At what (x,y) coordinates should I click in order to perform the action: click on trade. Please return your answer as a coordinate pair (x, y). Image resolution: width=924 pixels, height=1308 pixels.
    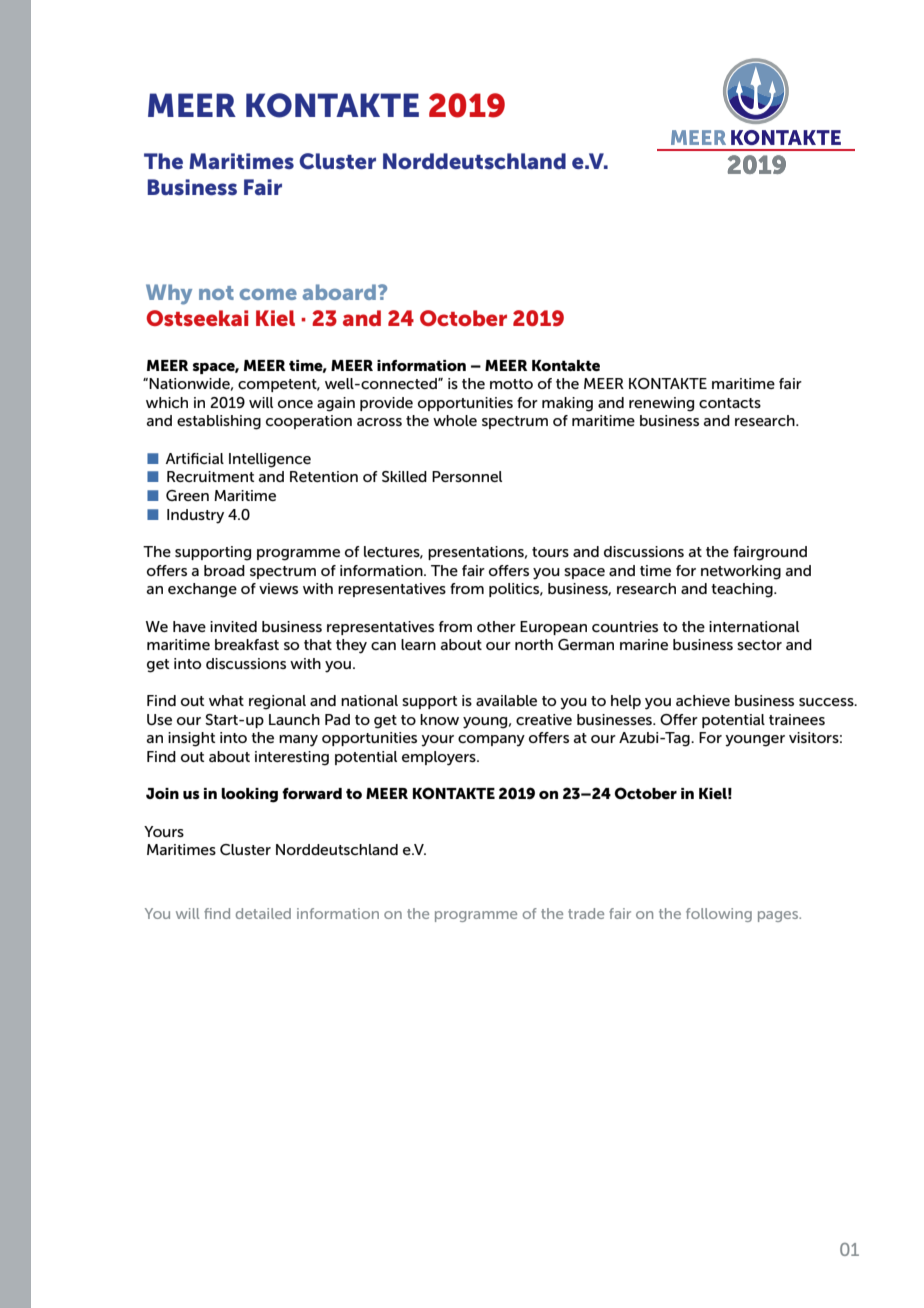
    Looking at the image, I should click on (586, 913).
